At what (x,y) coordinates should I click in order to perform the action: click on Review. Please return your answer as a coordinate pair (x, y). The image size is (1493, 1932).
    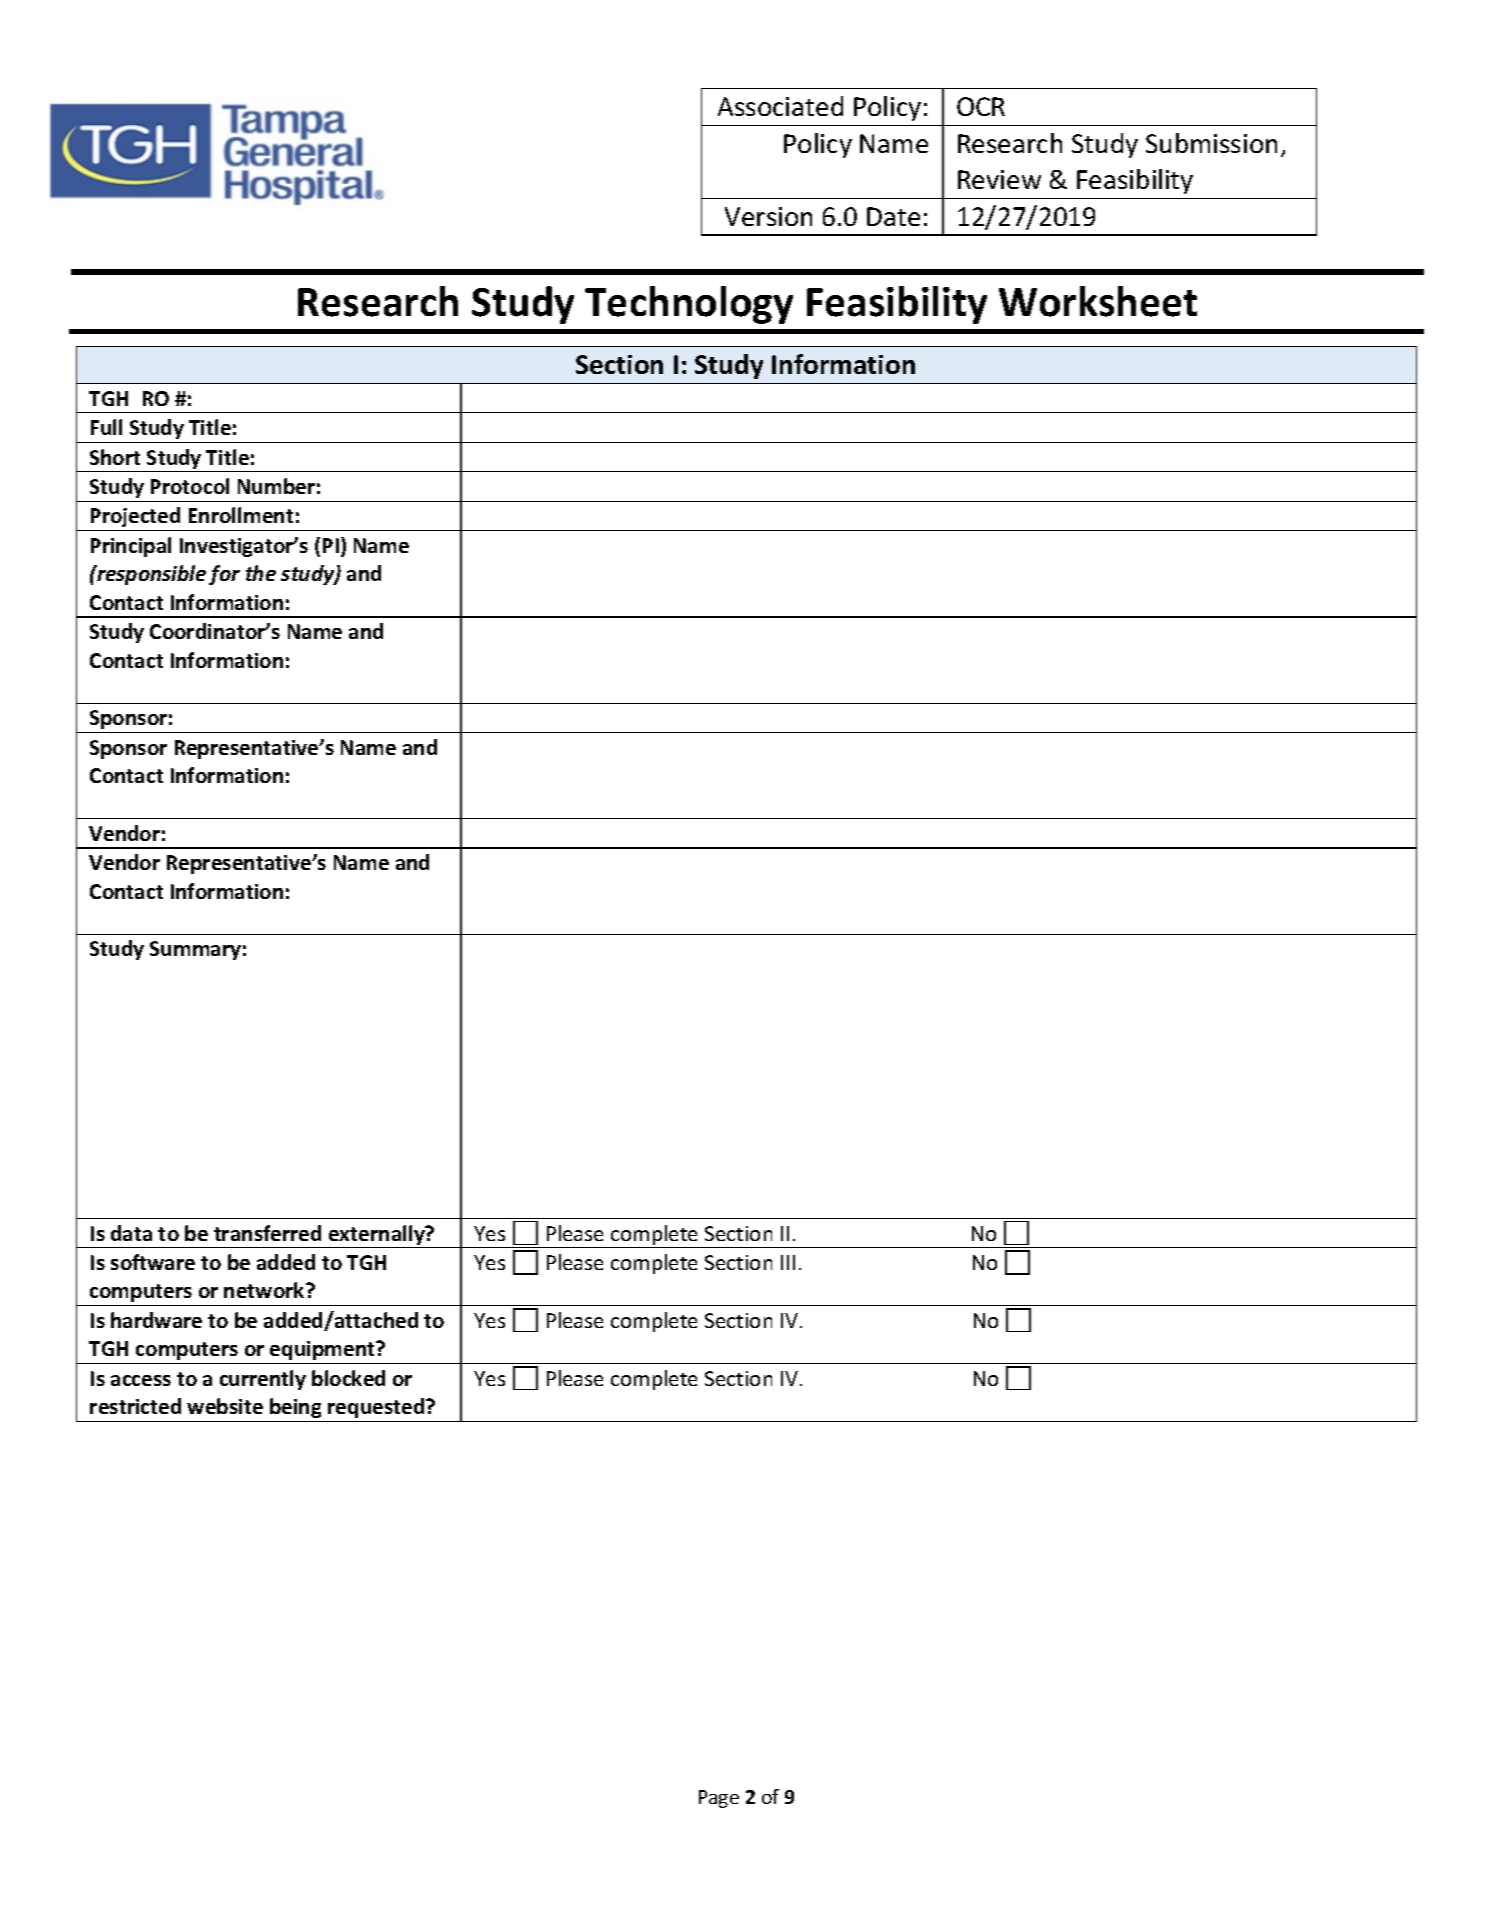
    Looking at the image, I should click on (999, 179).
